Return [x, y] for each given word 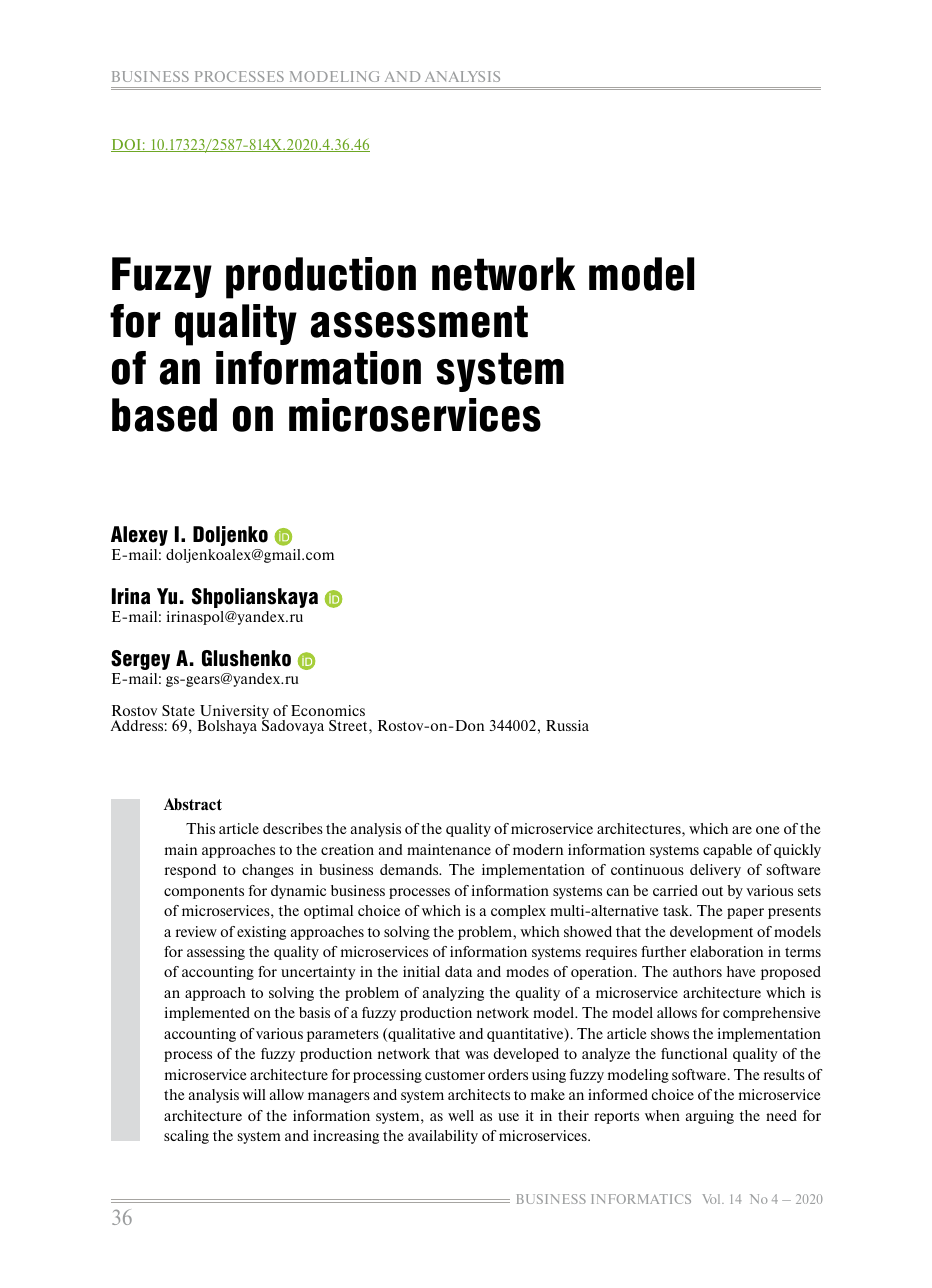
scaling [186, 1137]
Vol [712, 1199]
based [164, 415]
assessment [419, 321]
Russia [567, 725]
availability [443, 1137]
